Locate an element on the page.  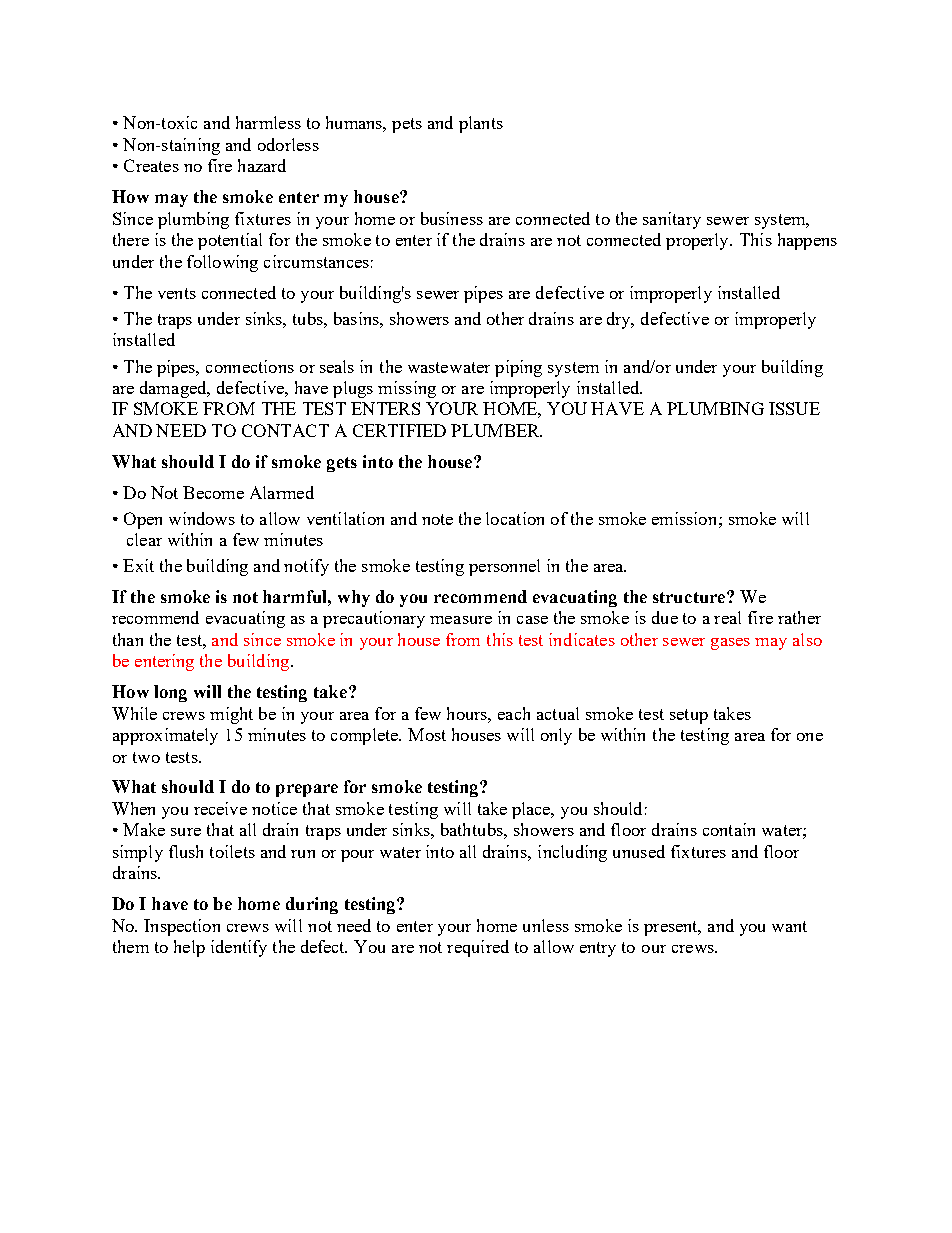
real is located at coordinates (727, 617).
